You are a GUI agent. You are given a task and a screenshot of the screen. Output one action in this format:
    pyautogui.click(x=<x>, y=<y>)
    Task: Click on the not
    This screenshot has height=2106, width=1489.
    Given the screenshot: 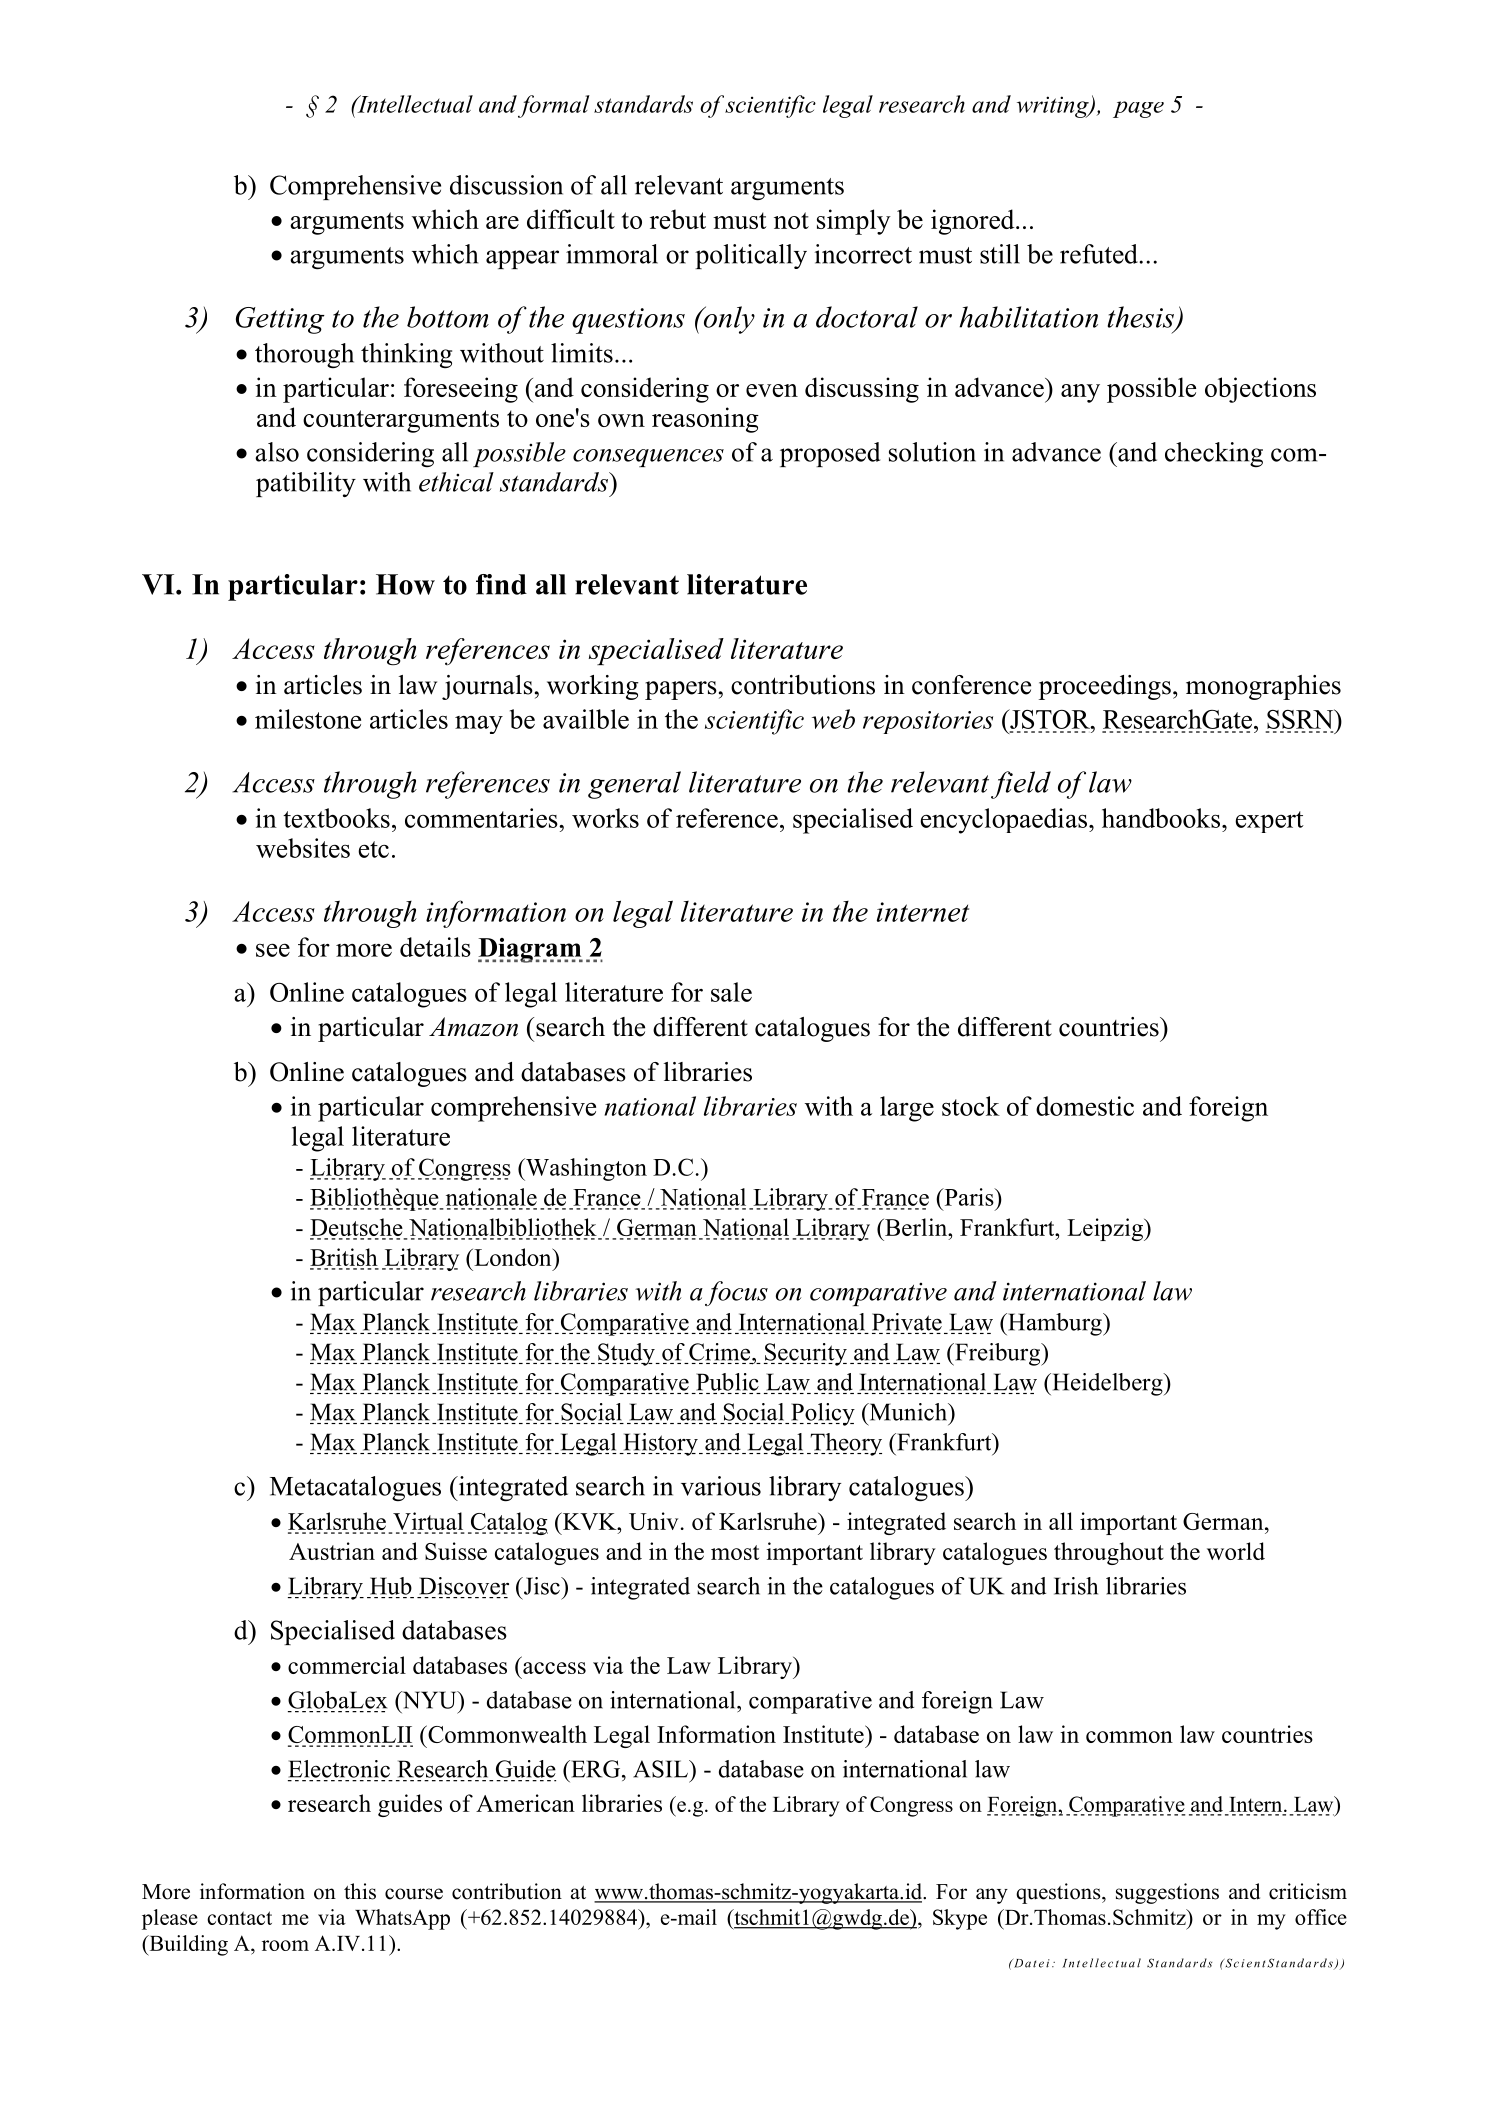 What is the action you would take?
    pyautogui.click(x=791, y=220)
